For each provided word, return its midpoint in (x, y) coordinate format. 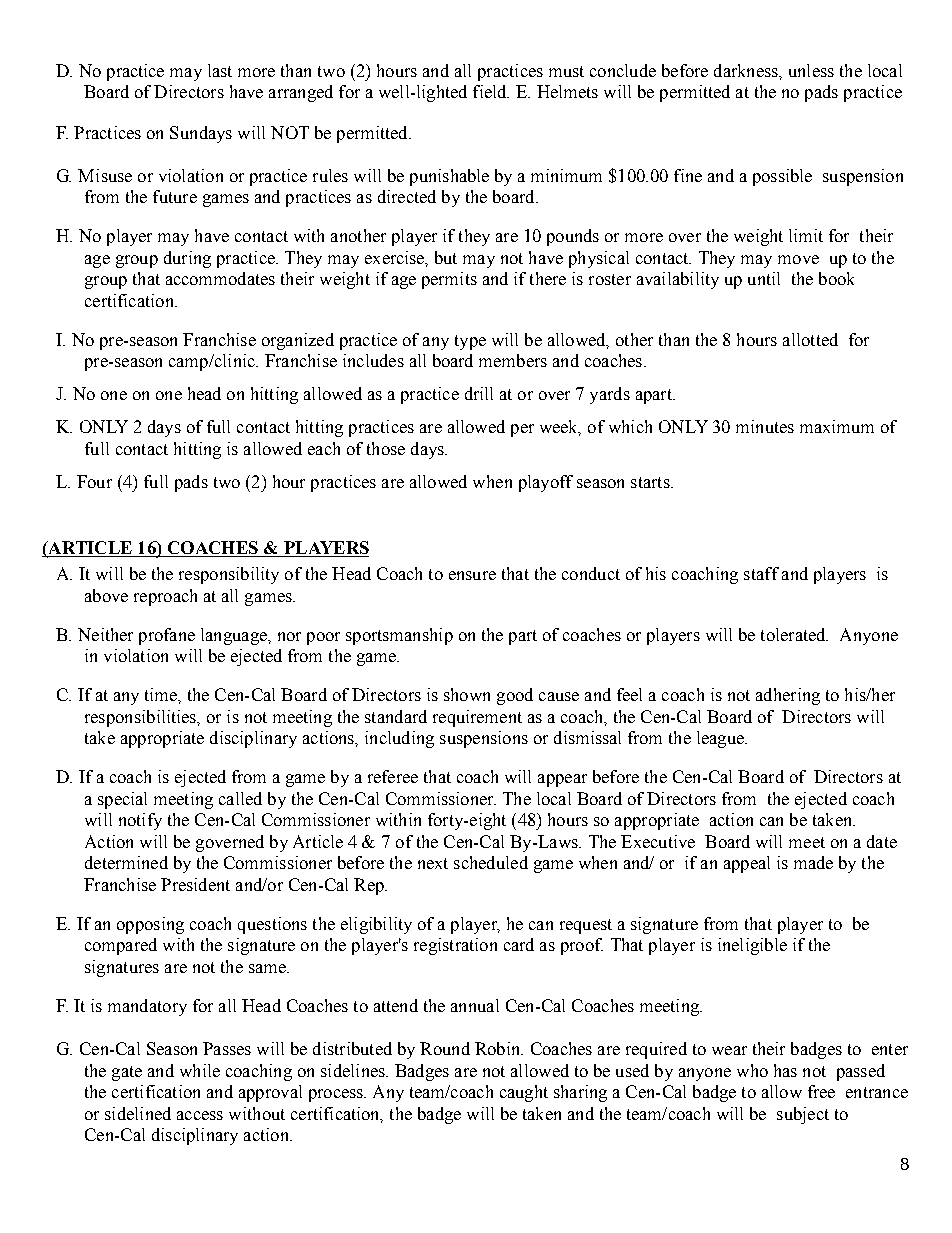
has (785, 1070)
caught (524, 1093)
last (220, 70)
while (200, 1070)
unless (811, 70)
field (491, 91)
